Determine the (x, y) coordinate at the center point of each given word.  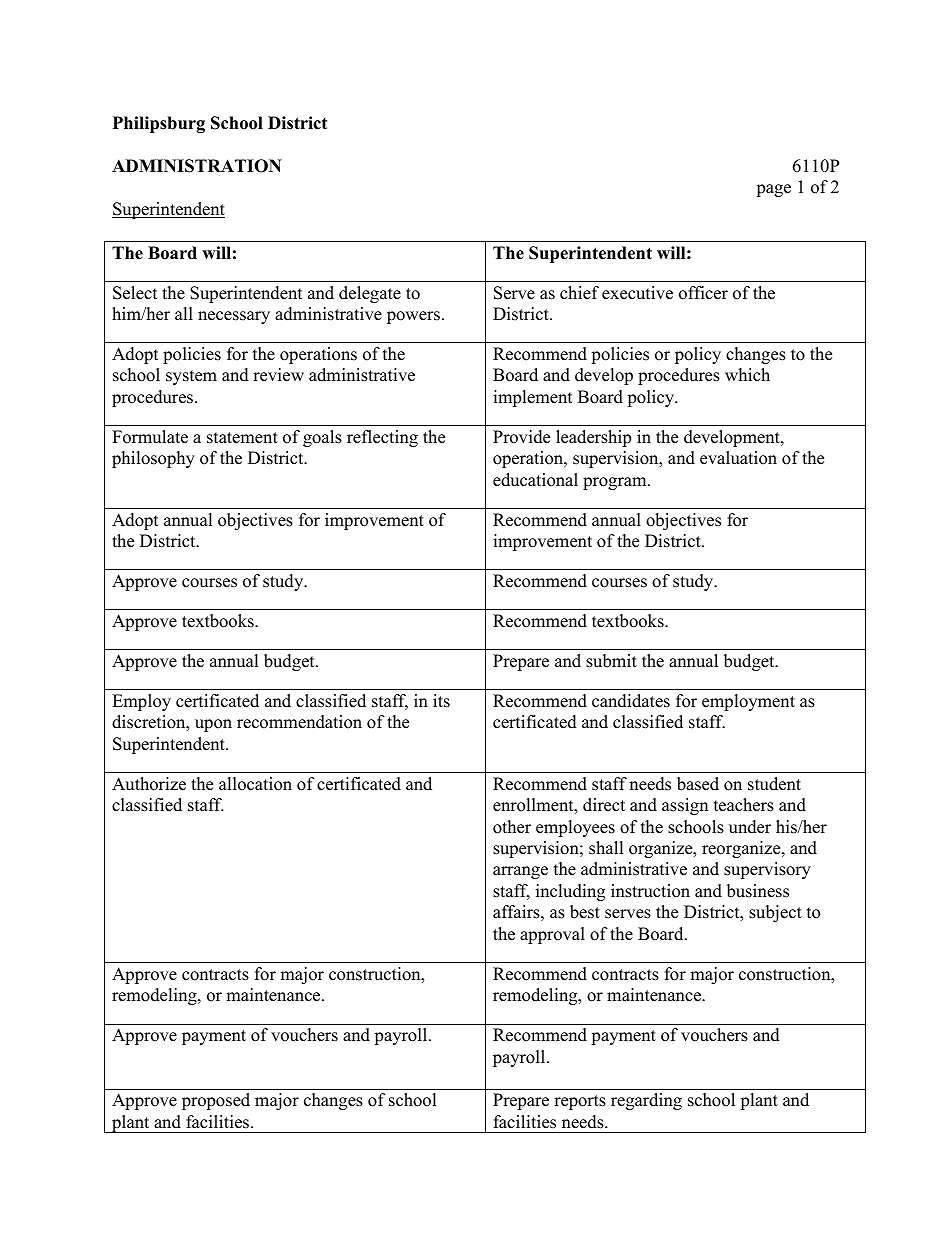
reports (580, 1102)
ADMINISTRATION (197, 166)
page (773, 190)
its (441, 701)
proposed (216, 1101)
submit (611, 661)
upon (213, 725)
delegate (370, 294)
